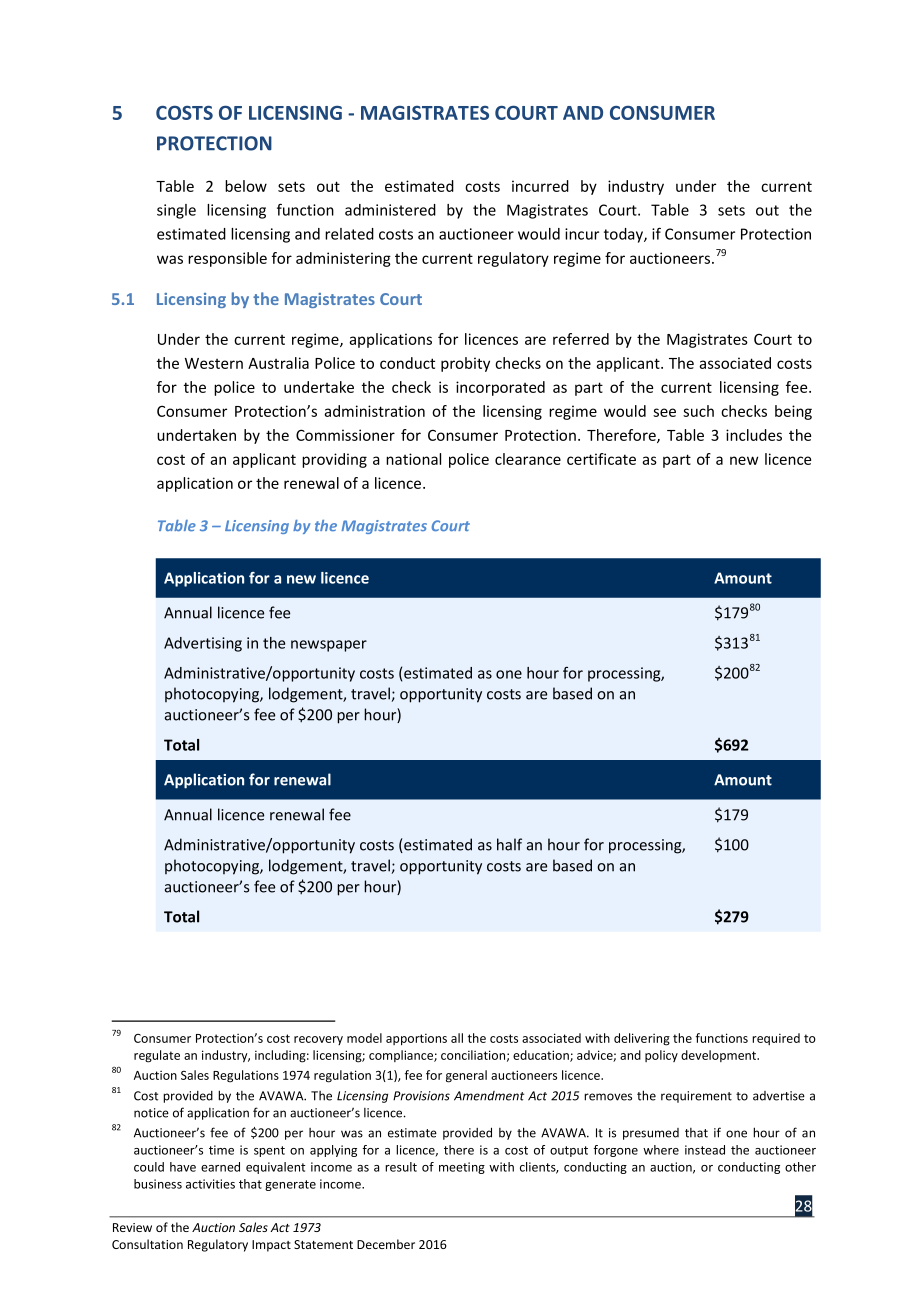 The image size is (924, 1308). I want to click on activities, so click(210, 1184).
